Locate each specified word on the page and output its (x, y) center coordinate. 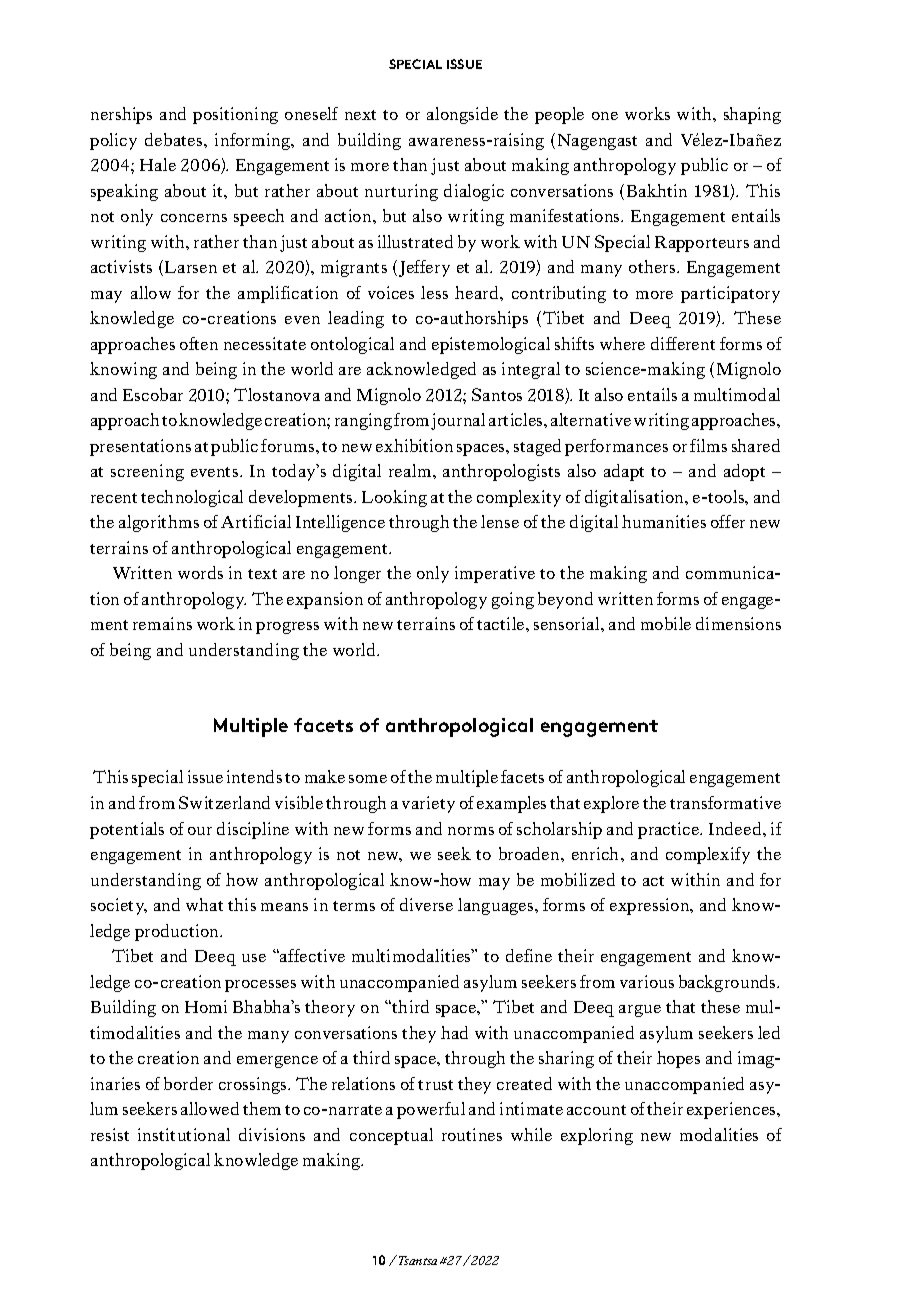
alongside (462, 115)
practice (670, 830)
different (683, 343)
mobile (666, 623)
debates (175, 139)
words (200, 572)
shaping (752, 115)
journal (458, 421)
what (204, 904)
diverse (426, 904)
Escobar (153, 394)
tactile (502, 623)
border (188, 1083)
